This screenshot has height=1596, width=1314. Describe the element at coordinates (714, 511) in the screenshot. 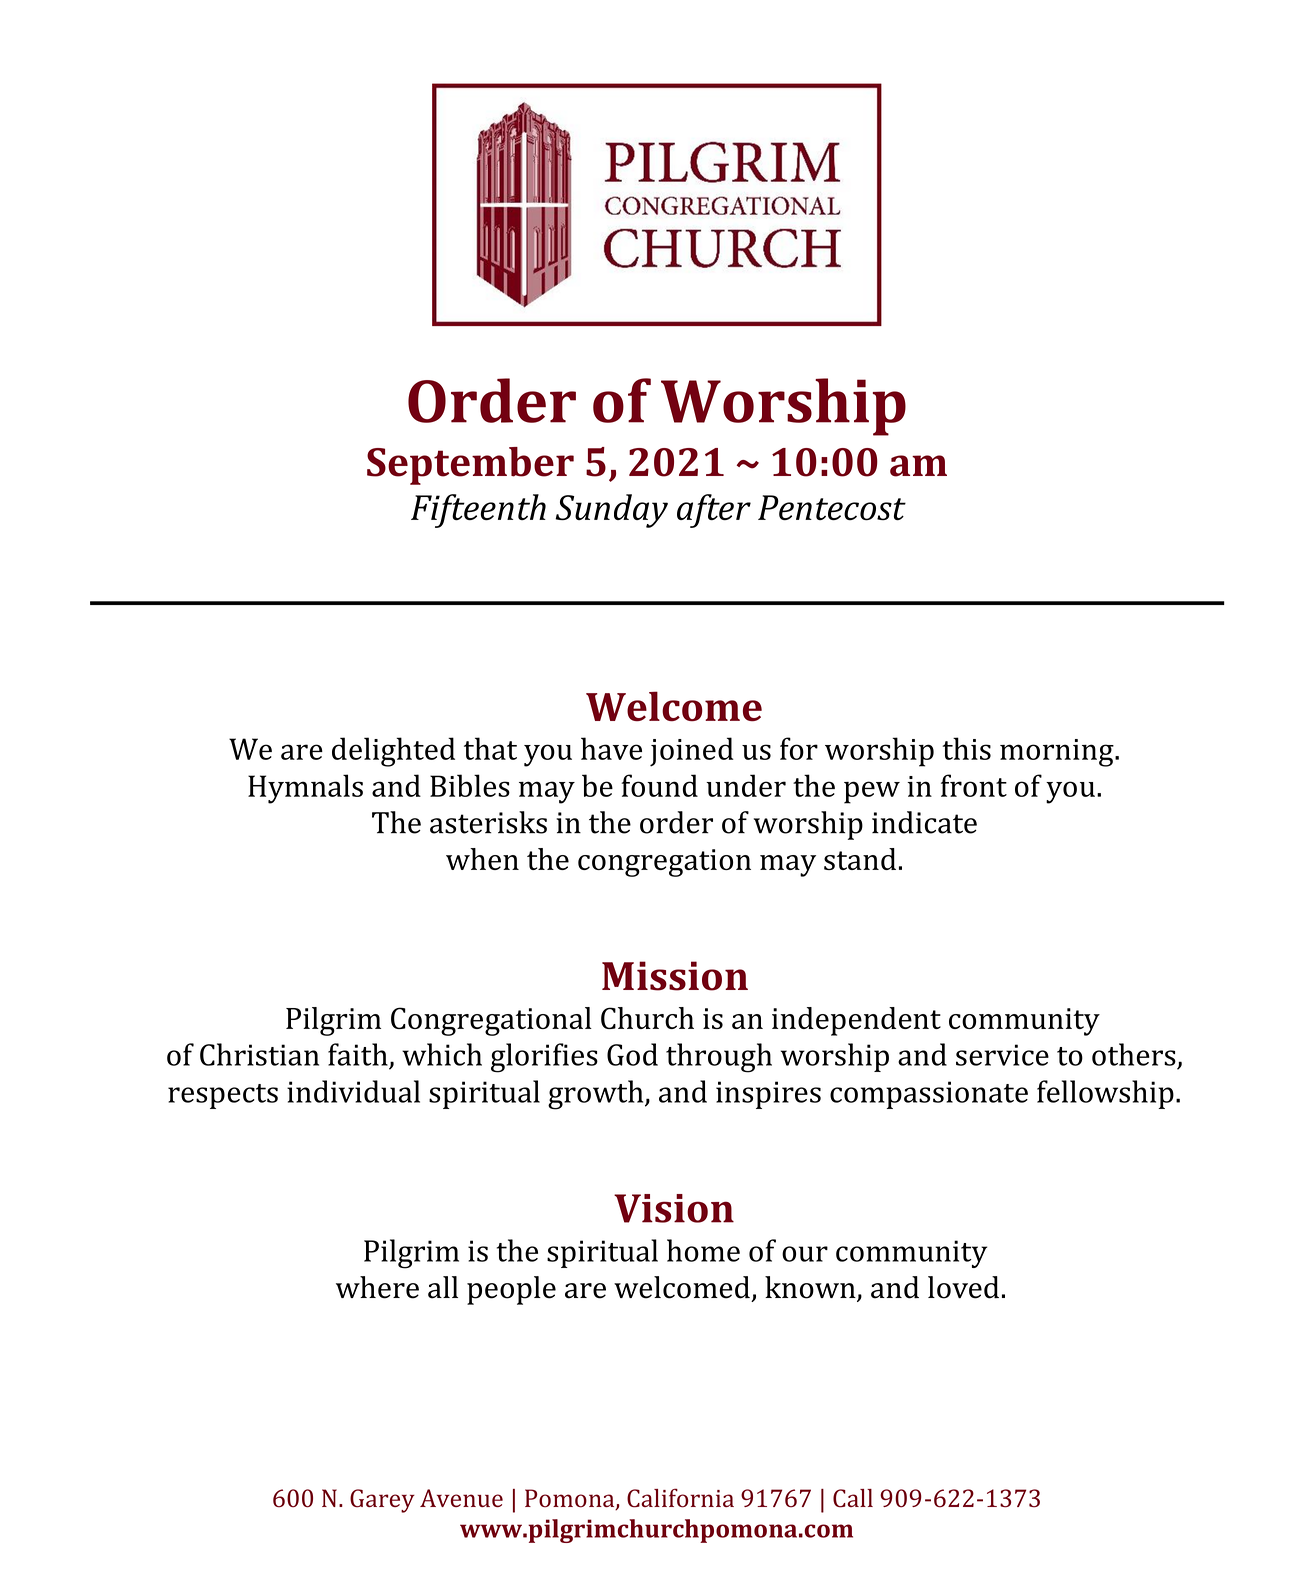

I see `after` at that location.
